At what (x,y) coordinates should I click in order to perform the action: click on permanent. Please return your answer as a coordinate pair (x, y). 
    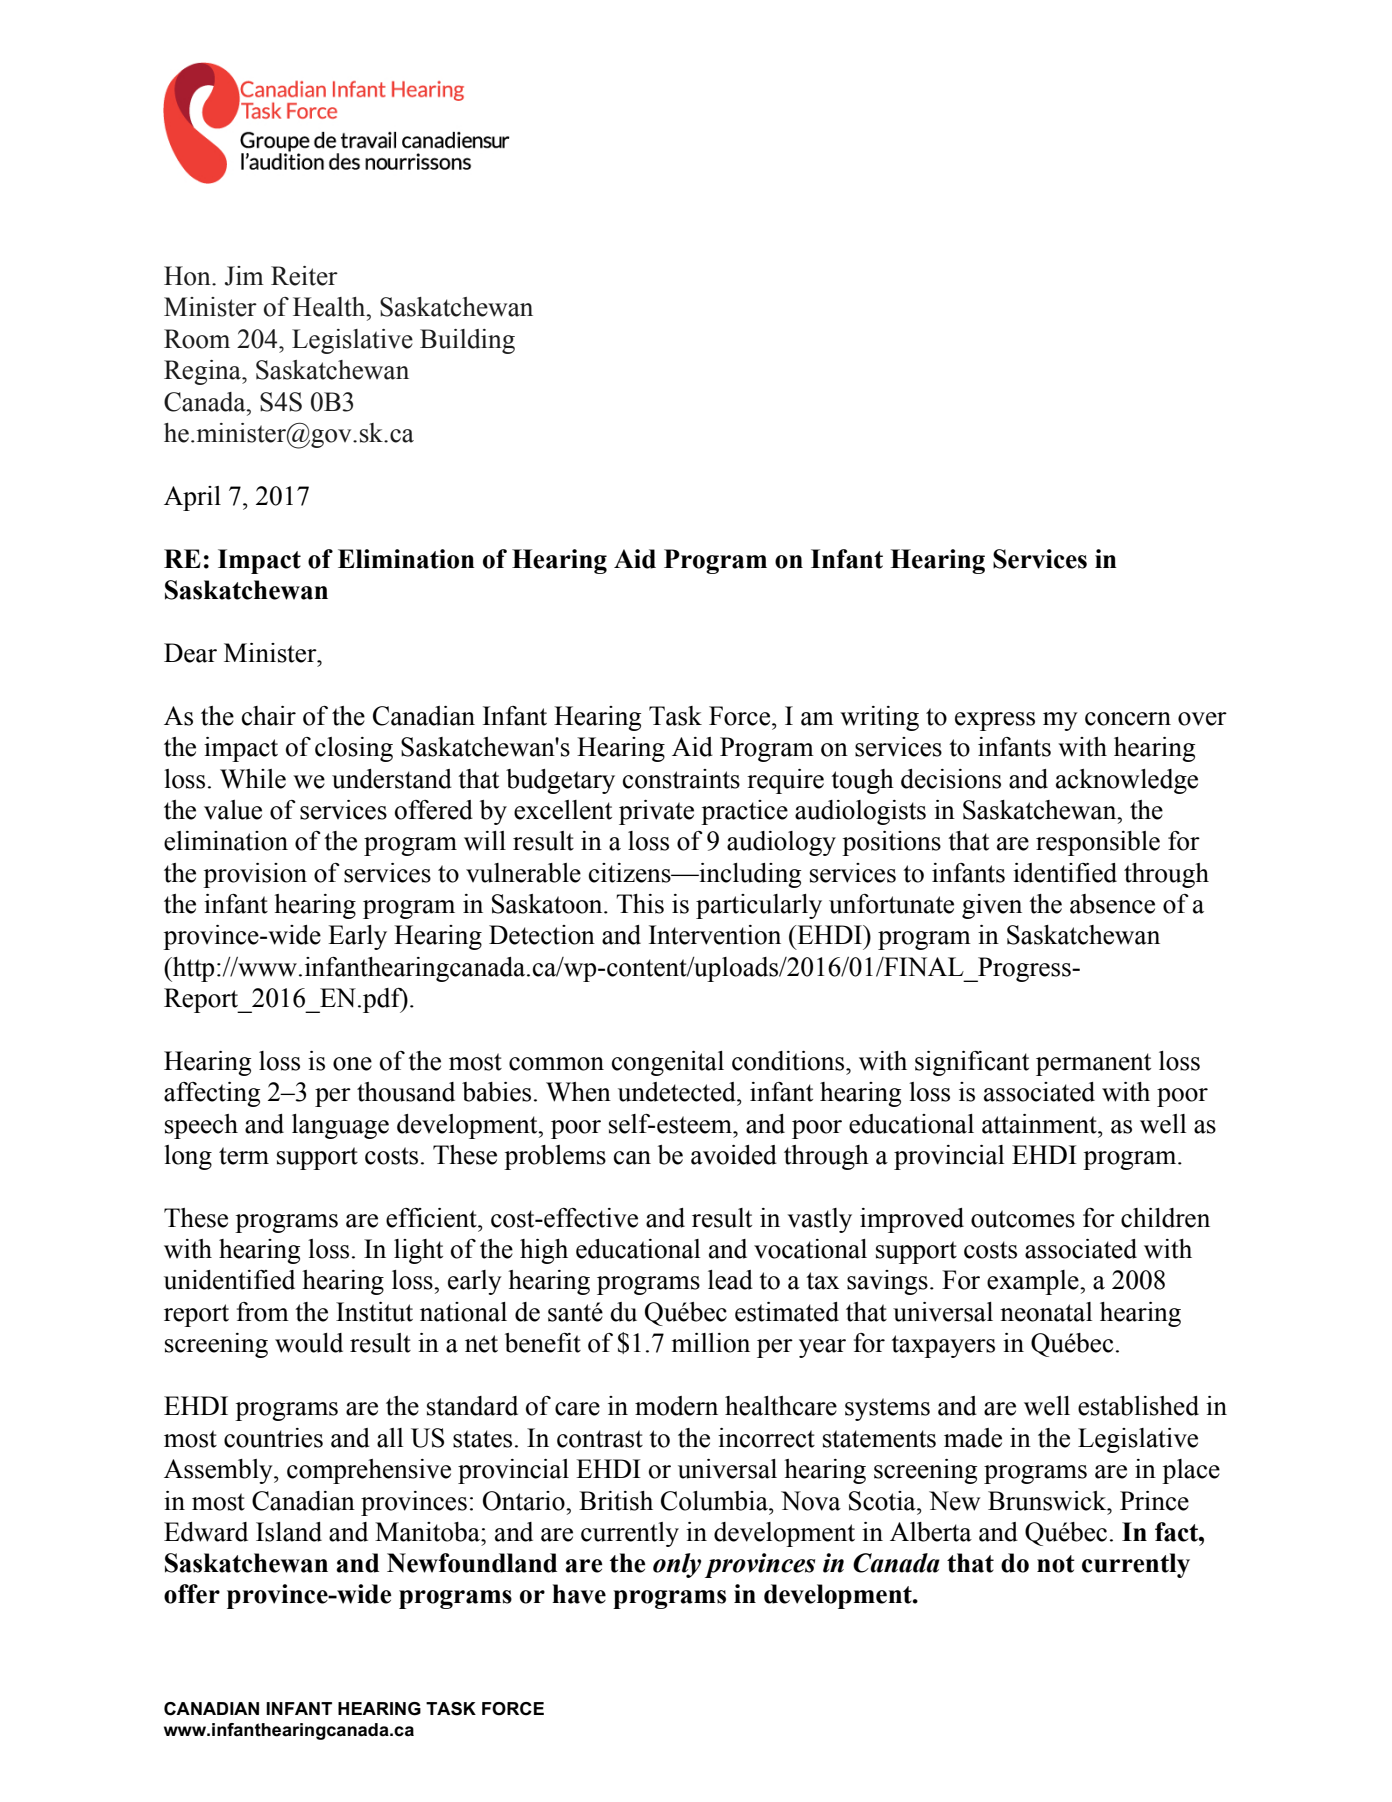
    Looking at the image, I should click on (1093, 1064).
